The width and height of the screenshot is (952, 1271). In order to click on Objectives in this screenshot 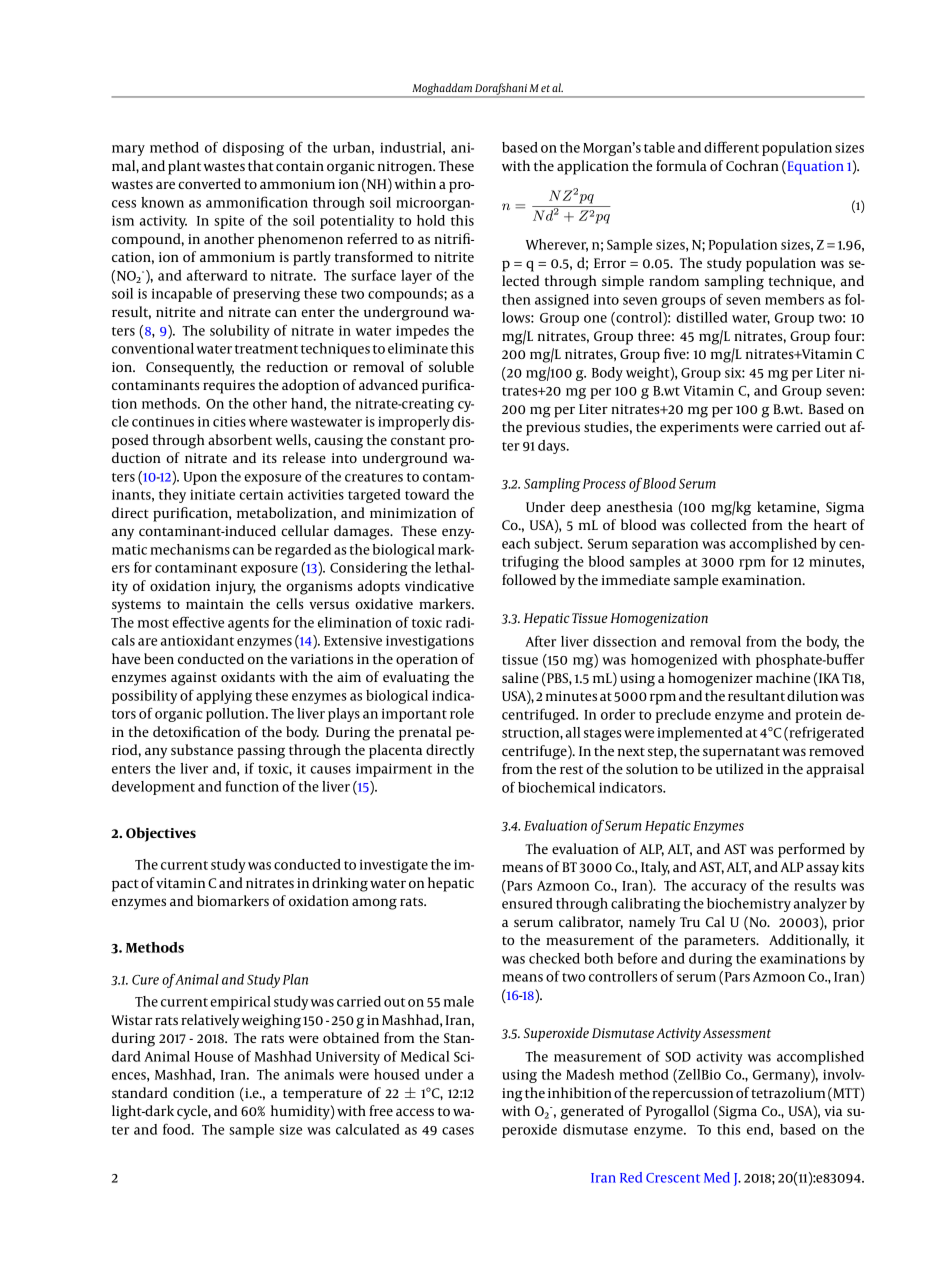, I will do `click(161, 834)`.
